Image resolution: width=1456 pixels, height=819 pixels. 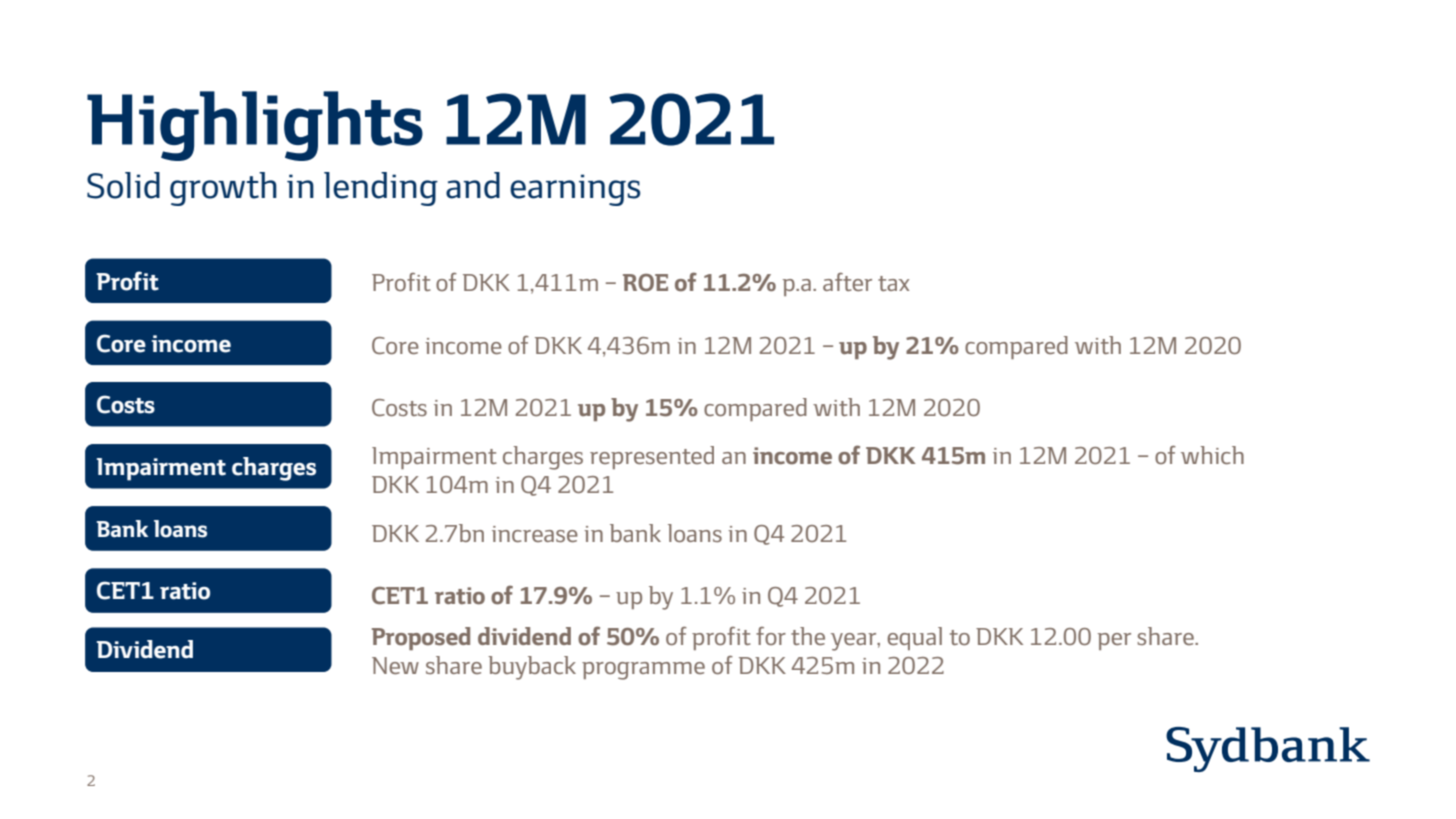 What do you see at coordinates (643, 671) in the screenshot?
I see `programme` at bounding box center [643, 671].
